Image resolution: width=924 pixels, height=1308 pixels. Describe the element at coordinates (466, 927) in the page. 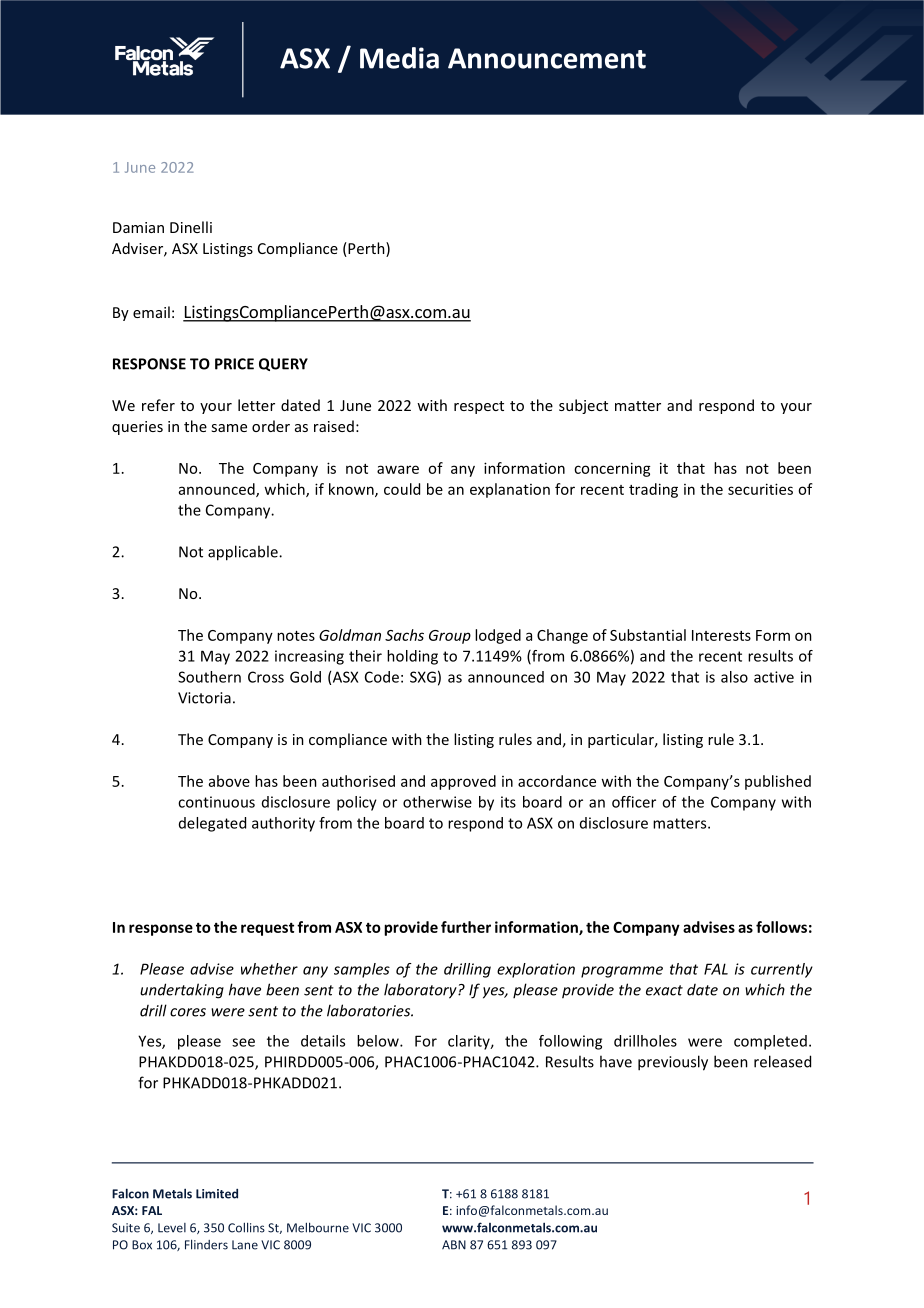

I see `further` at that location.
